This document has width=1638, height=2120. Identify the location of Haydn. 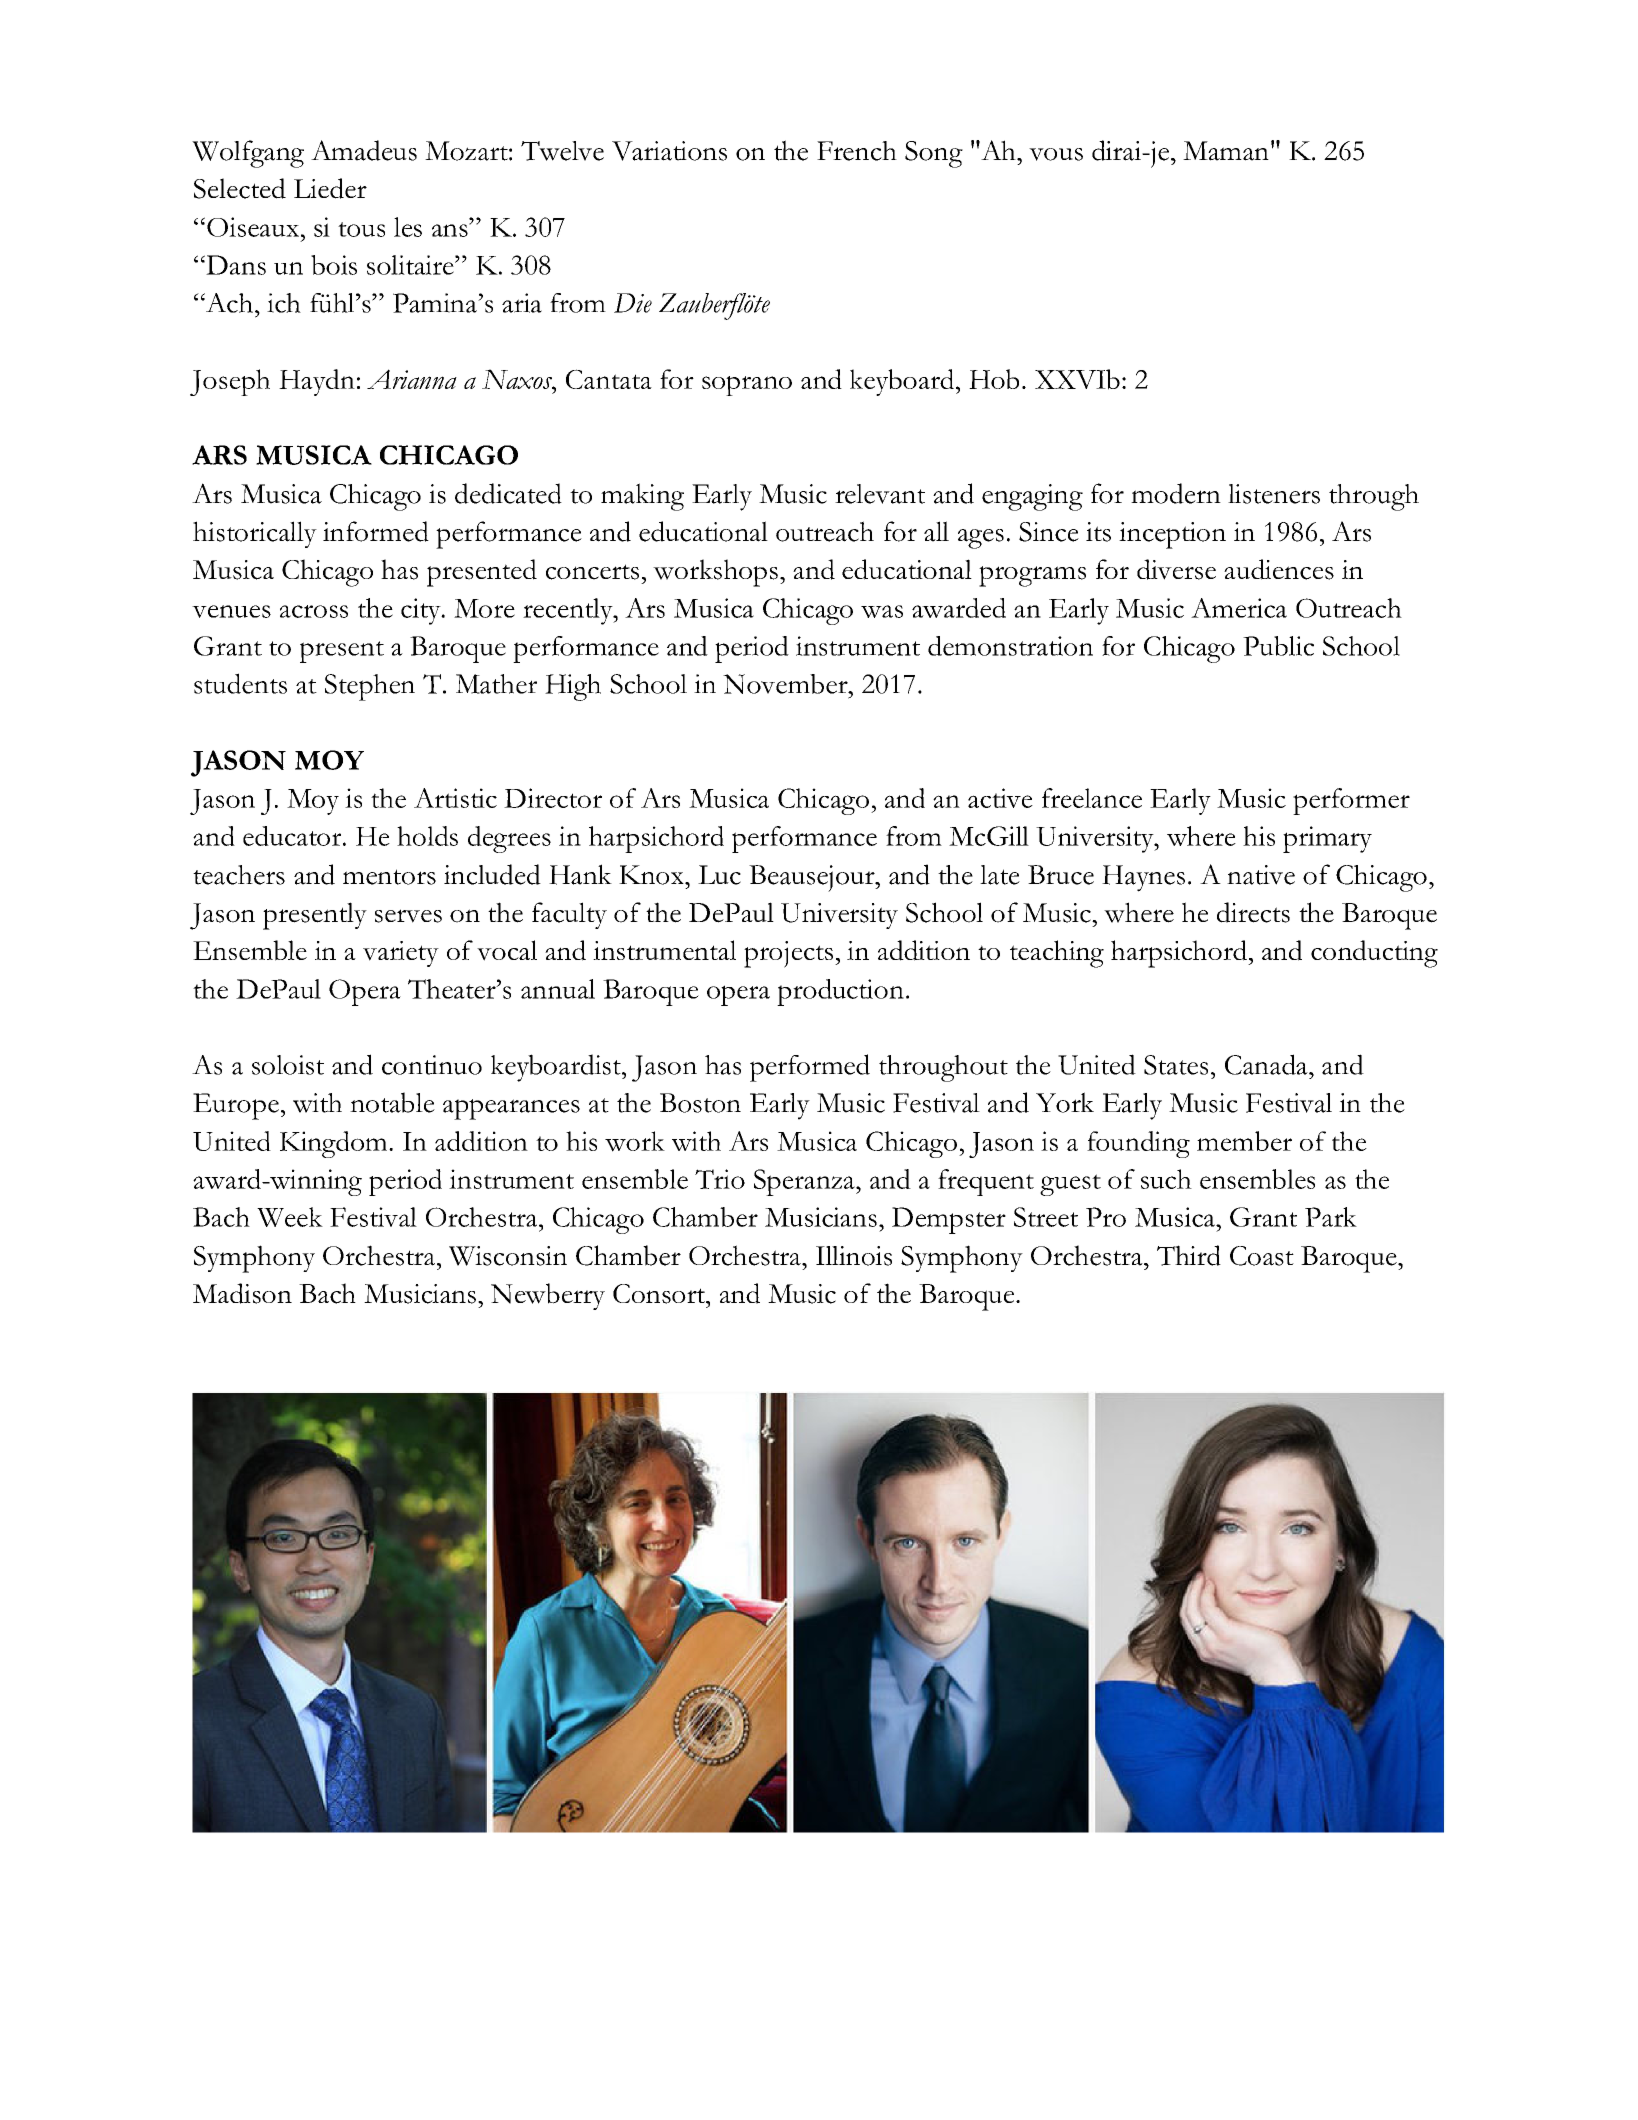
(317, 382).
